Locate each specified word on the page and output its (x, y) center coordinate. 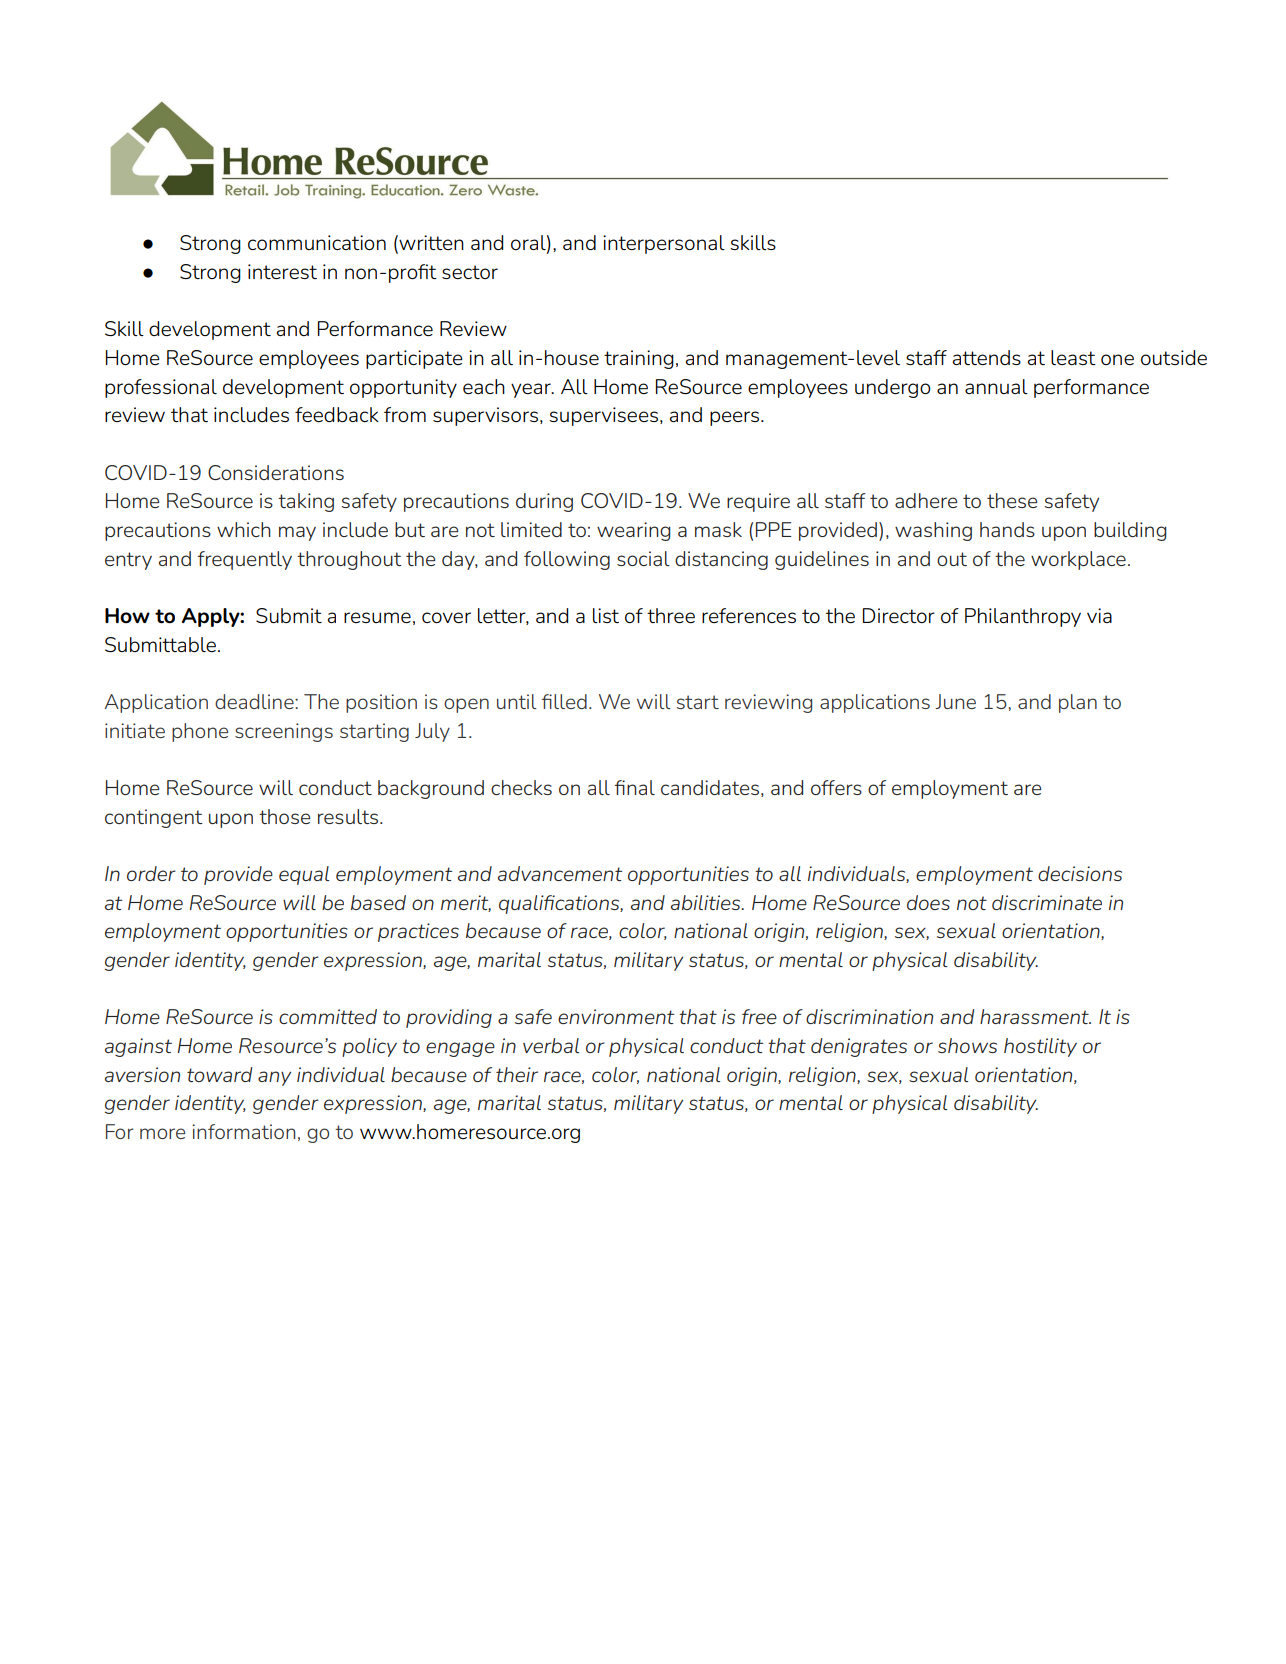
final (634, 787)
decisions (1080, 873)
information (243, 1131)
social (643, 558)
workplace (1078, 560)
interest (282, 271)
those (284, 816)
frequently (244, 560)
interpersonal (664, 244)
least (1073, 357)
